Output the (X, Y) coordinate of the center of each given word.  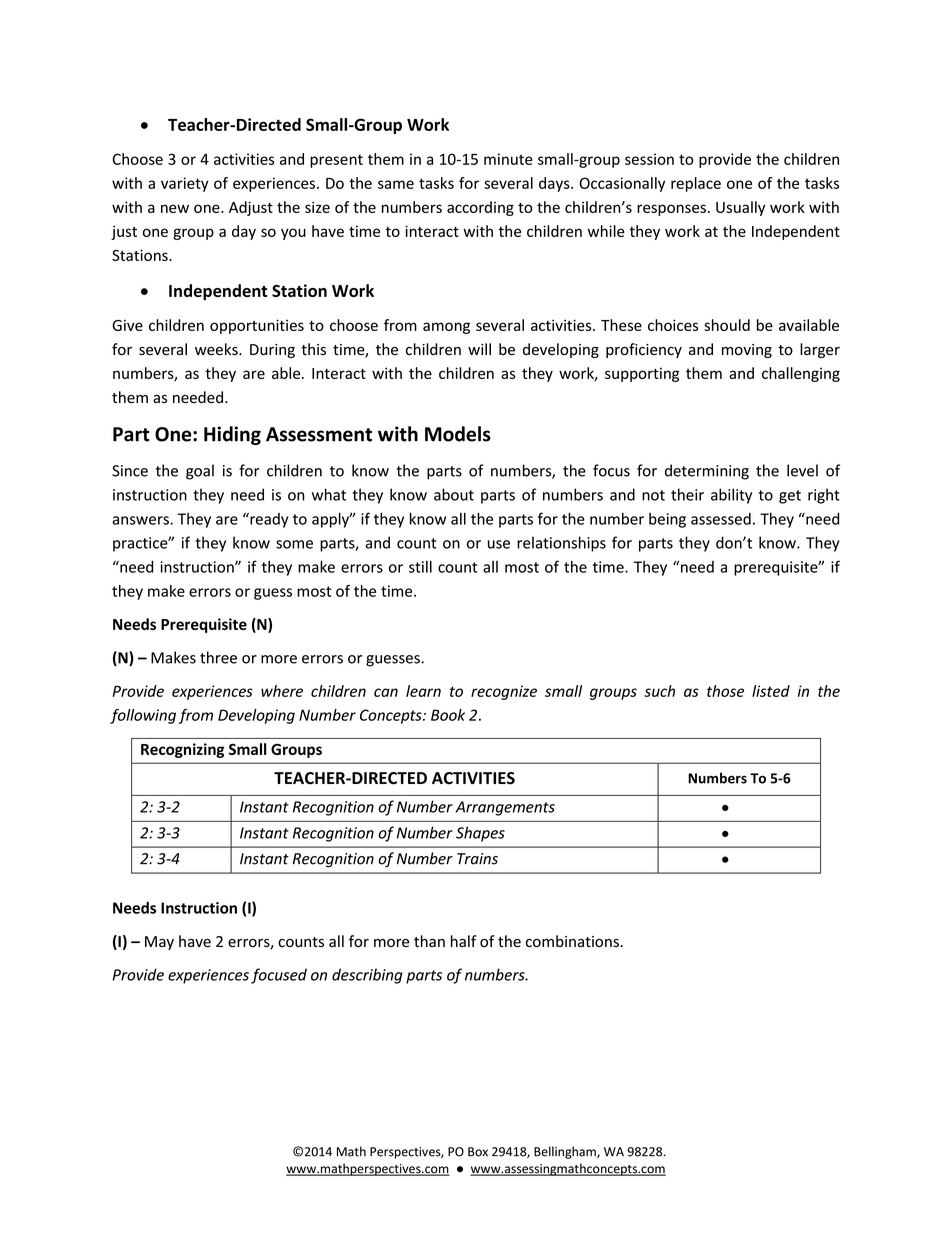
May (159, 943)
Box (478, 1152)
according (480, 208)
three (218, 657)
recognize (504, 692)
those (725, 691)
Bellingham (566, 1152)
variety (185, 184)
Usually (740, 208)
